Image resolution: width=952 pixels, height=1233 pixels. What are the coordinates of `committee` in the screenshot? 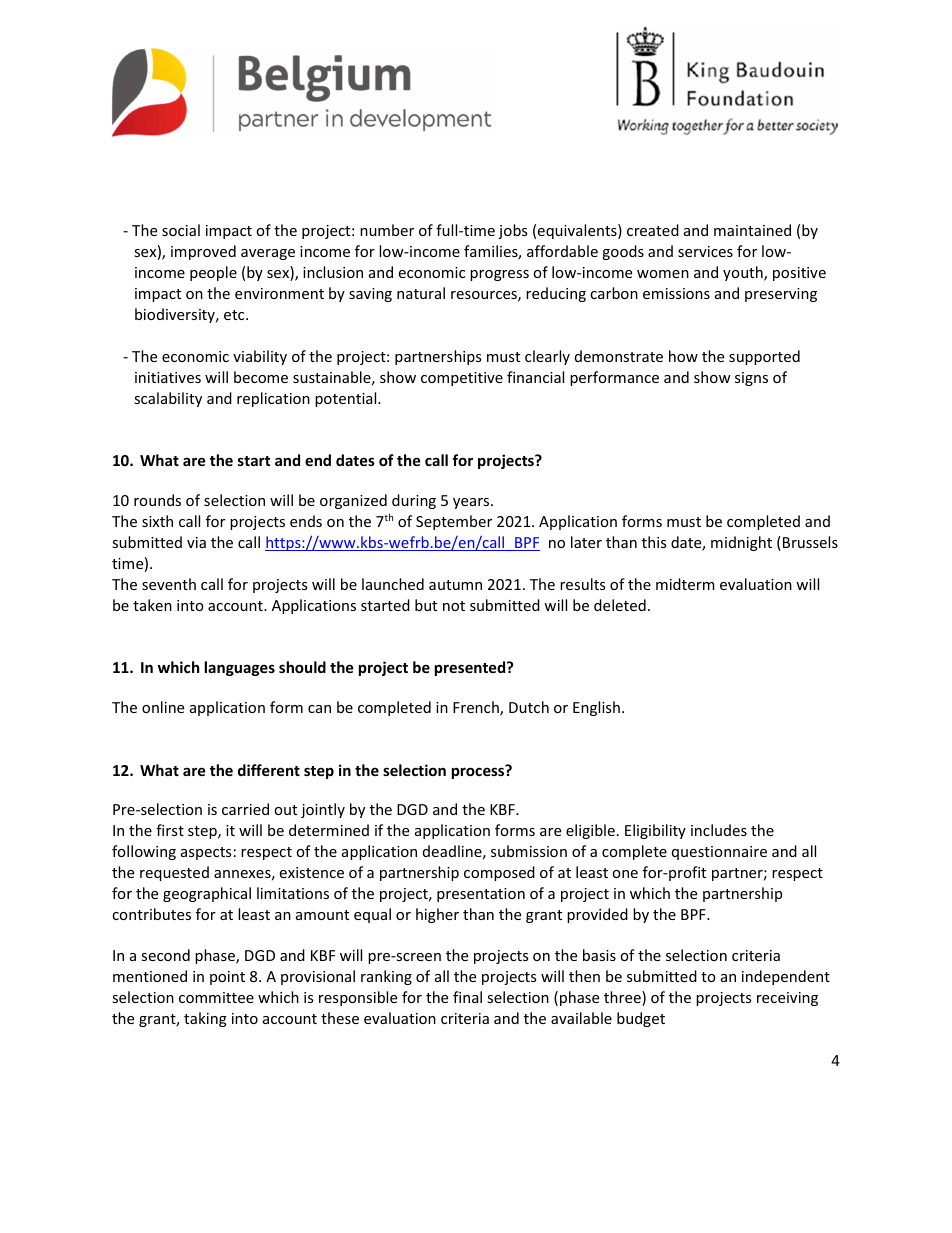 It's located at (216, 997).
